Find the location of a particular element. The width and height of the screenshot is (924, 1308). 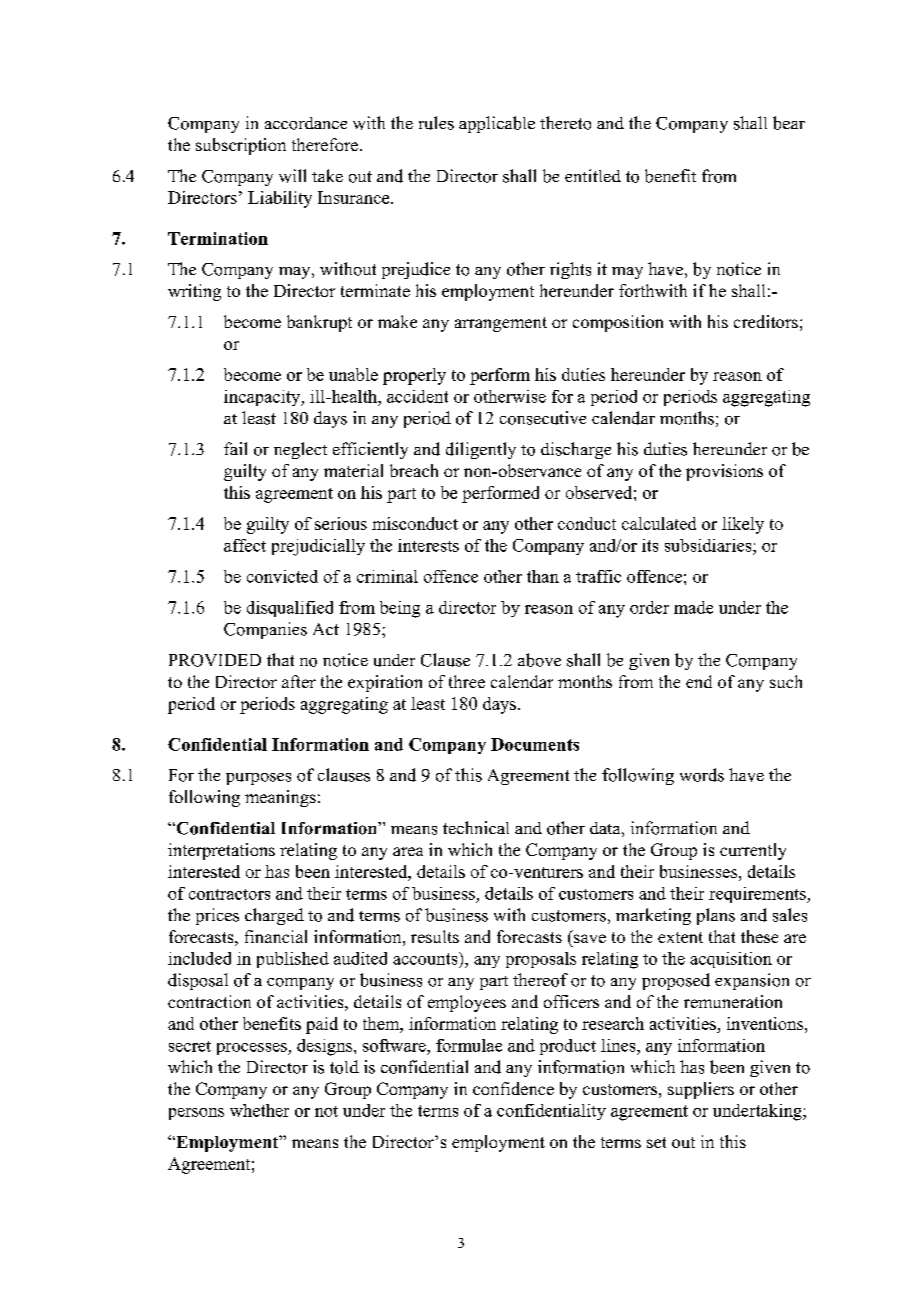

results is located at coordinates (435, 936).
